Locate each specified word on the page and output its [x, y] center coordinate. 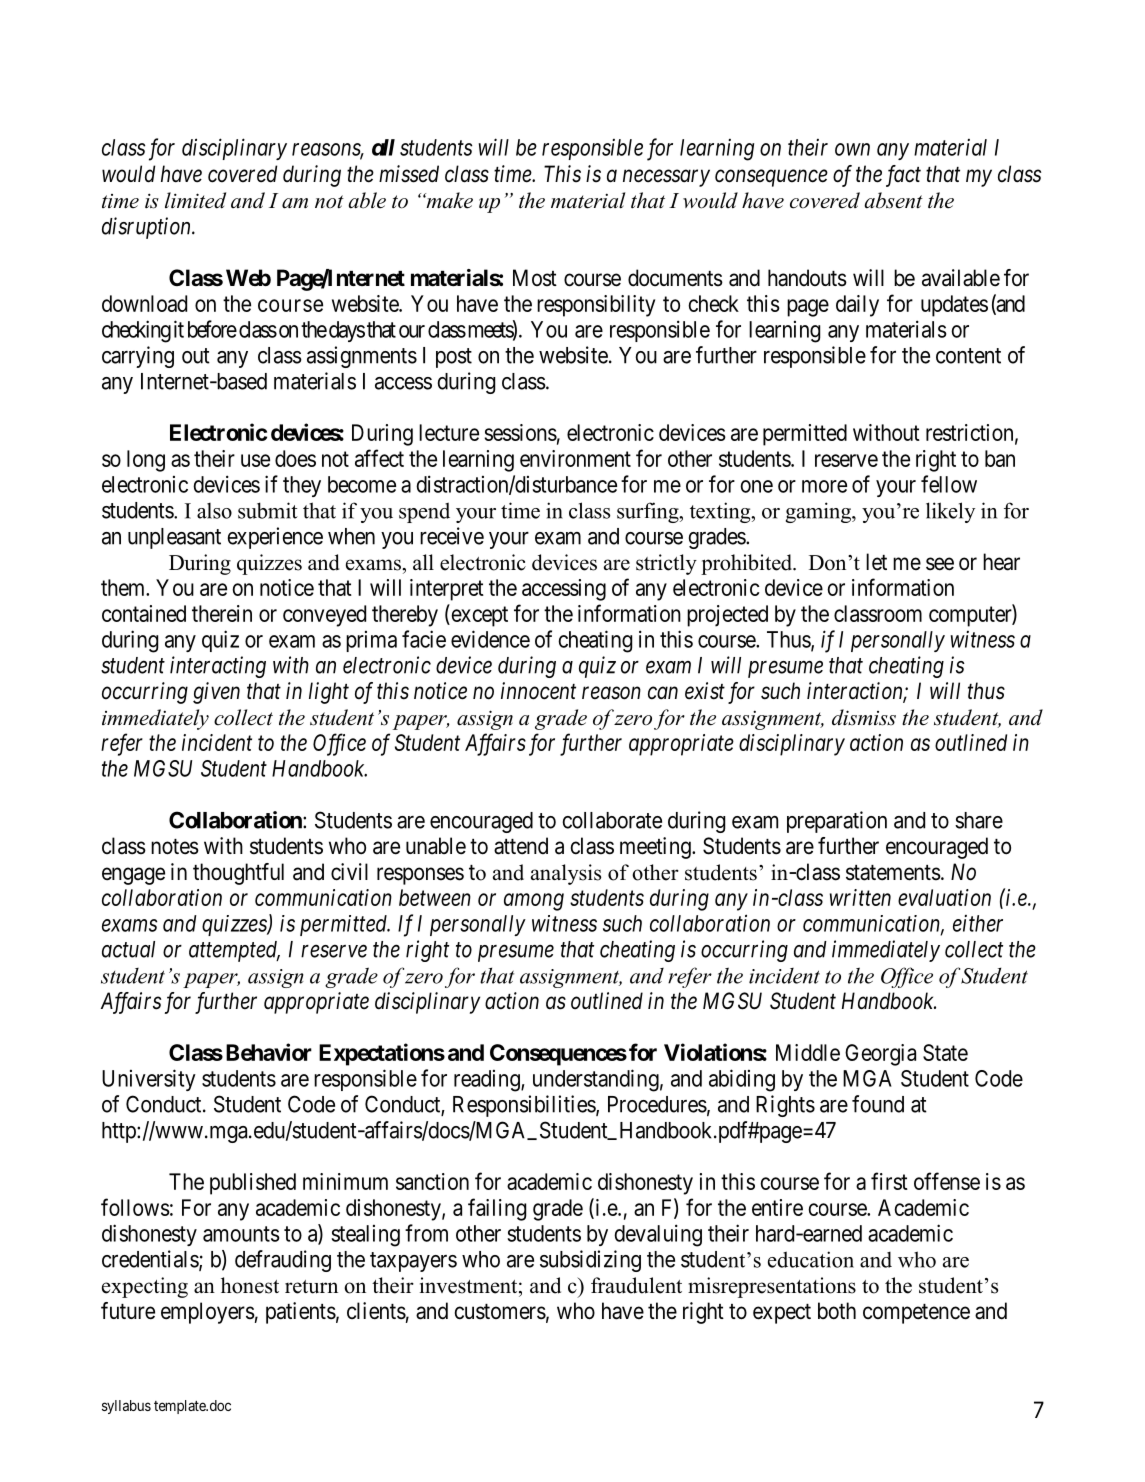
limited [195, 200]
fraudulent [636, 1285]
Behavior [269, 1052]
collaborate [612, 820]
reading [488, 1081]
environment [575, 458]
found [878, 1104]
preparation [837, 822]
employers [208, 1313]
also [214, 511]
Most [535, 278]
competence [916, 1314]
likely [950, 512]
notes [175, 847]
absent [893, 200]
